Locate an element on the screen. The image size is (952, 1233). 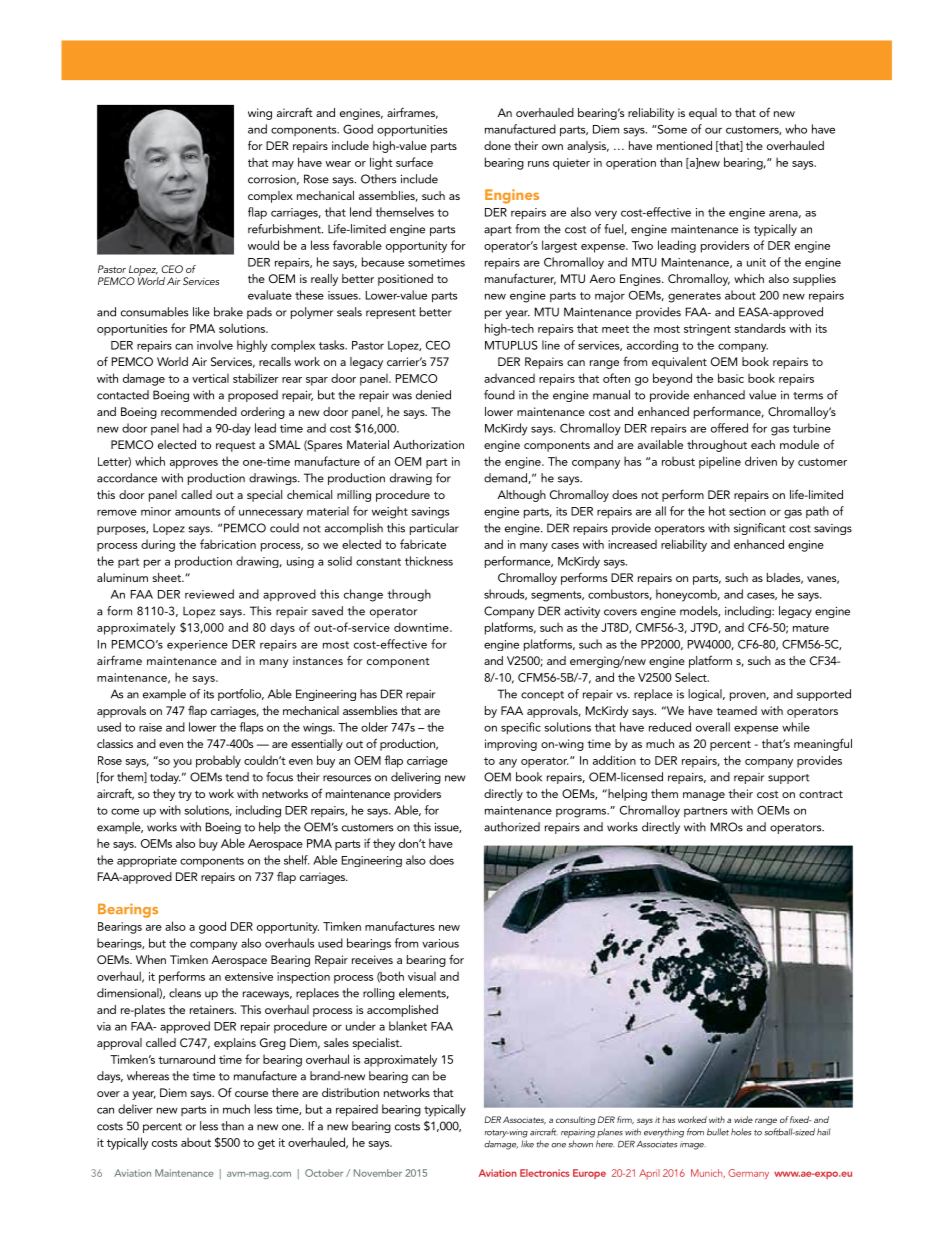
probably is located at coordinates (218, 761).
